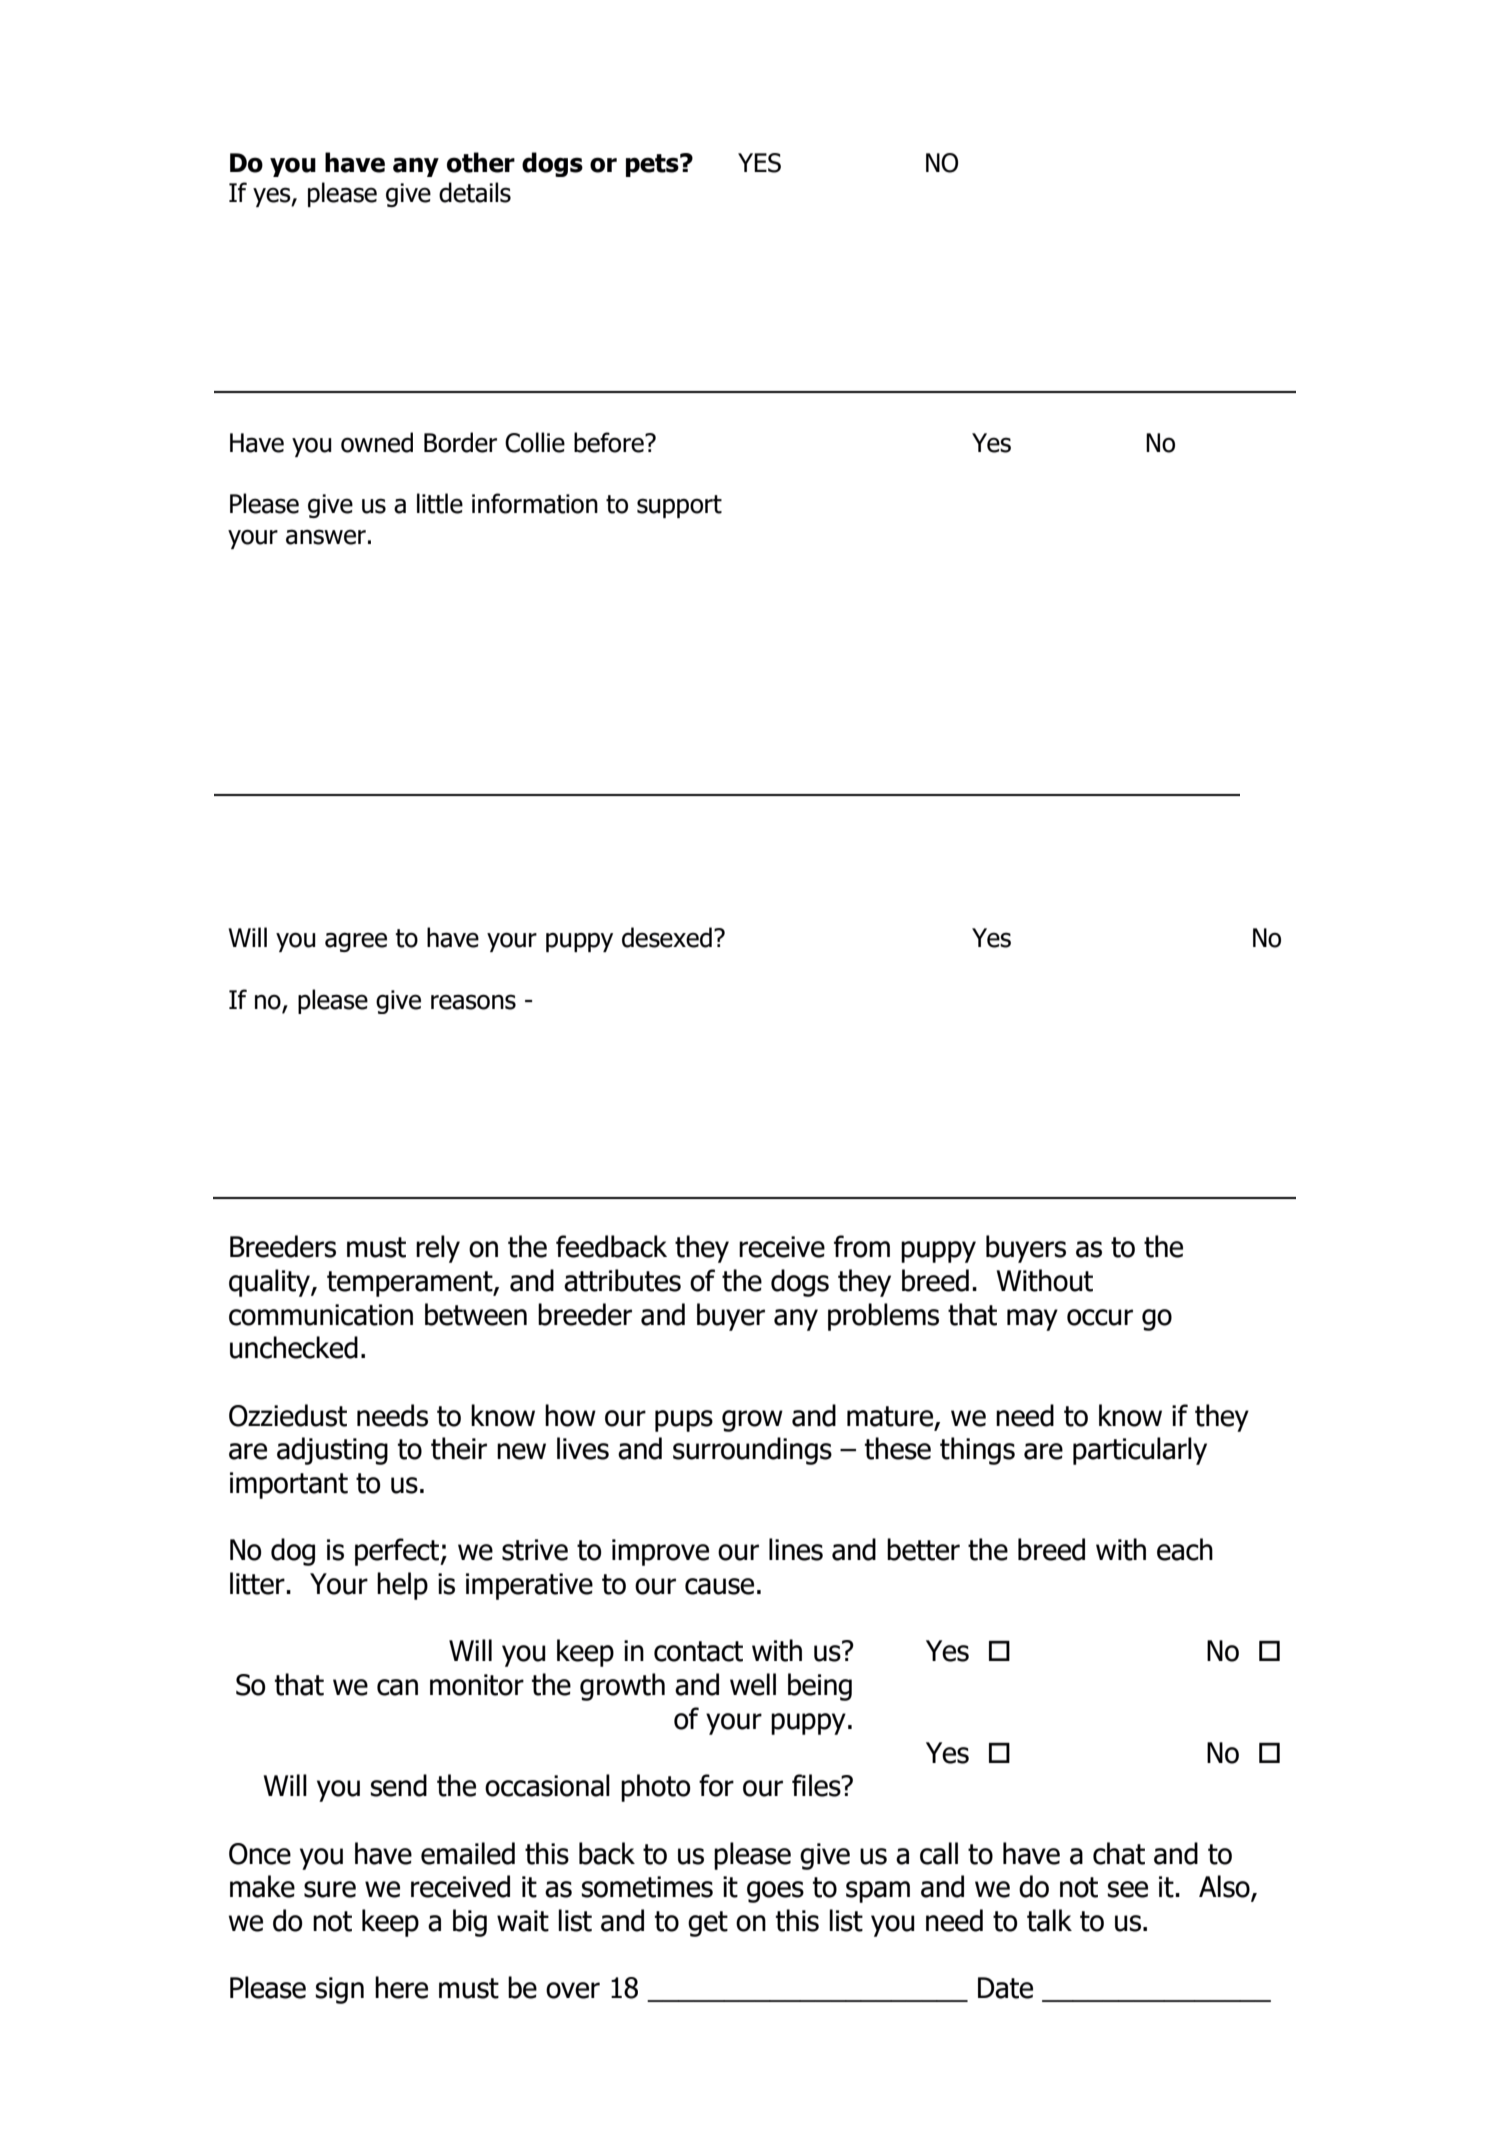  What do you see at coordinates (475, 192) in the screenshot?
I see `details` at bounding box center [475, 192].
